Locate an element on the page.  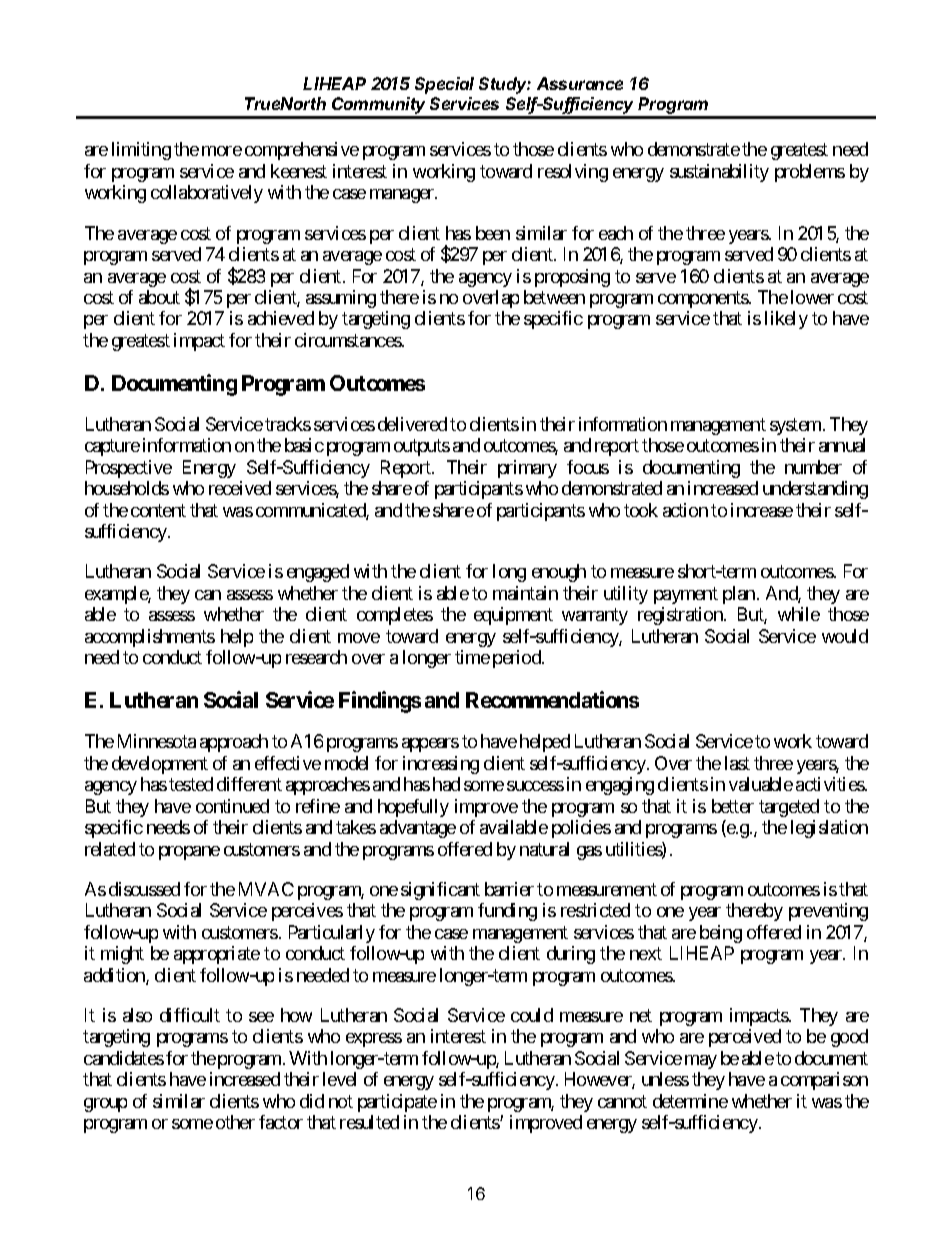
sustainability is located at coordinates (719, 173).
